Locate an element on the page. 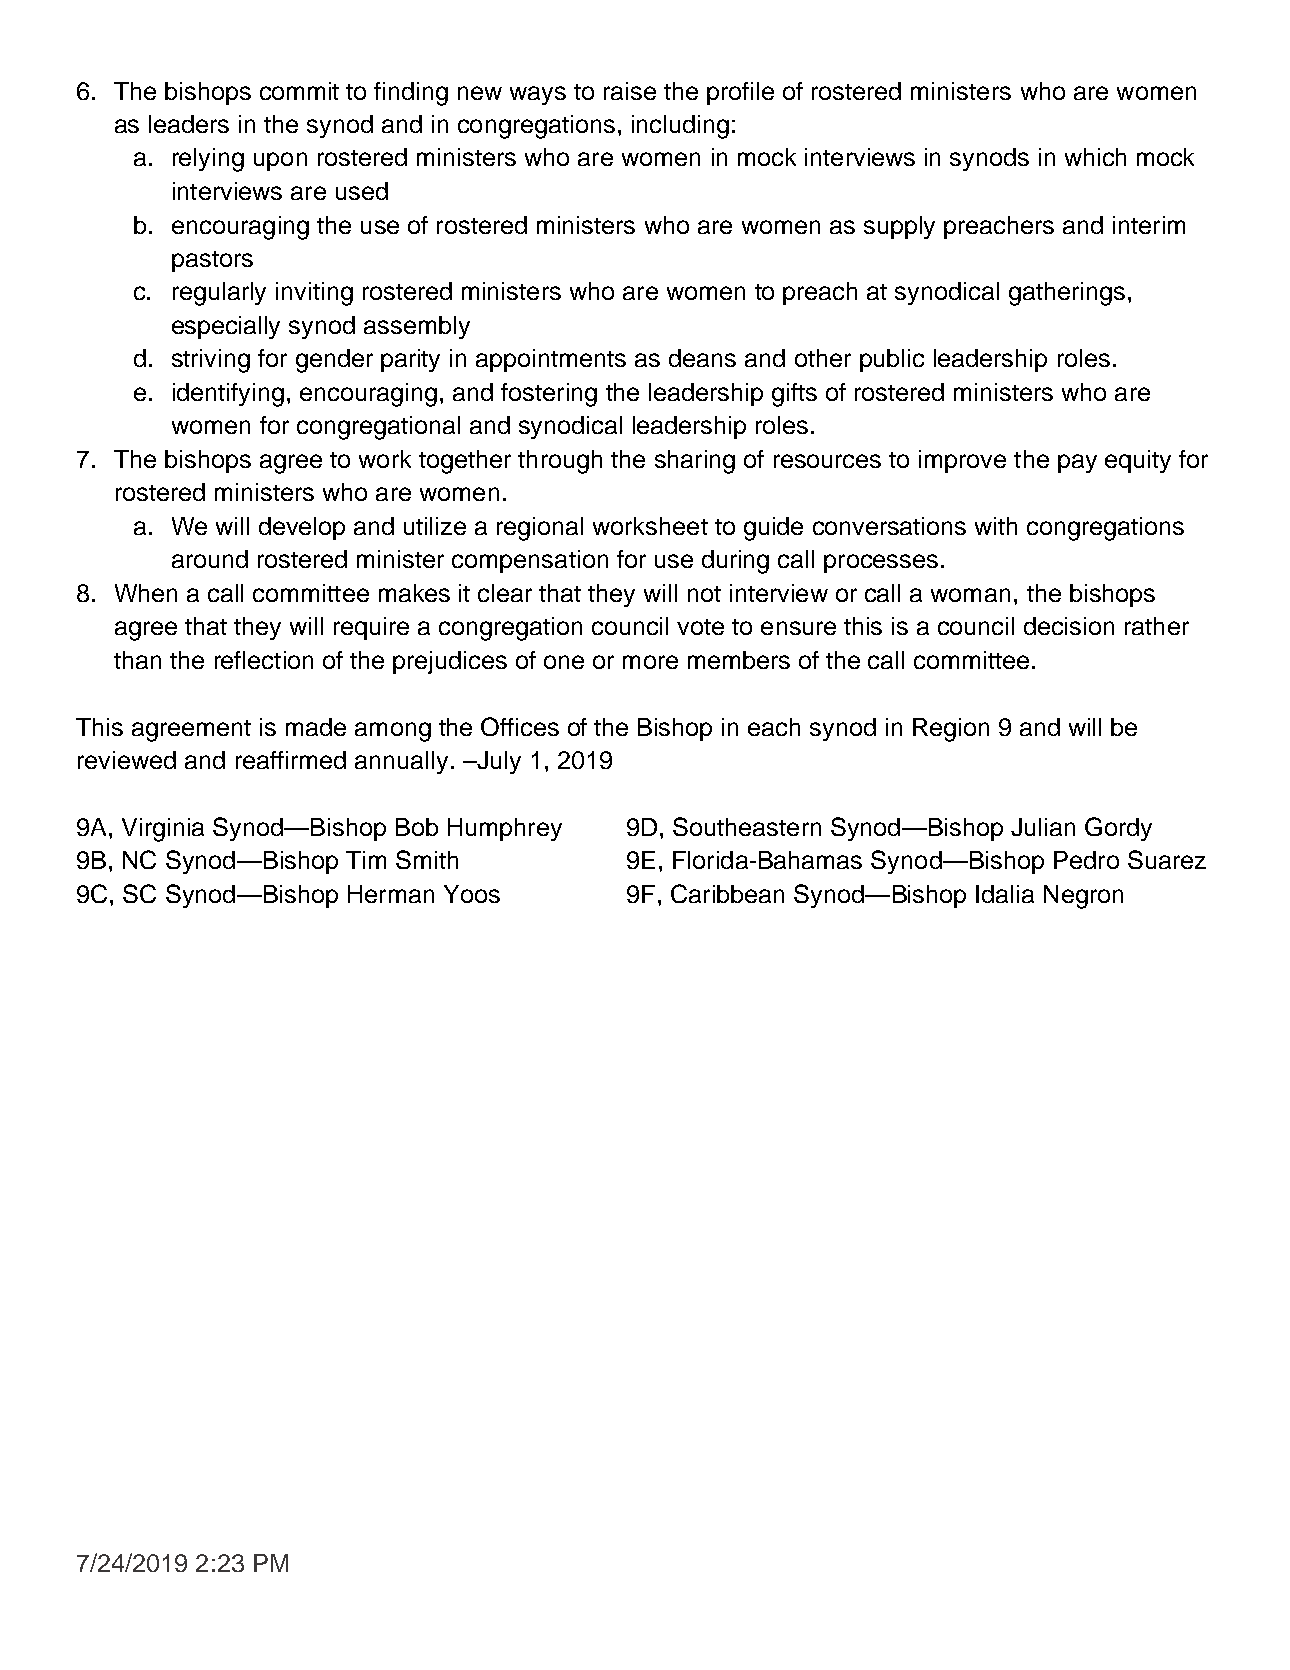 The height and width of the document is (1670, 1290). including is located at coordinates (680, 127).
